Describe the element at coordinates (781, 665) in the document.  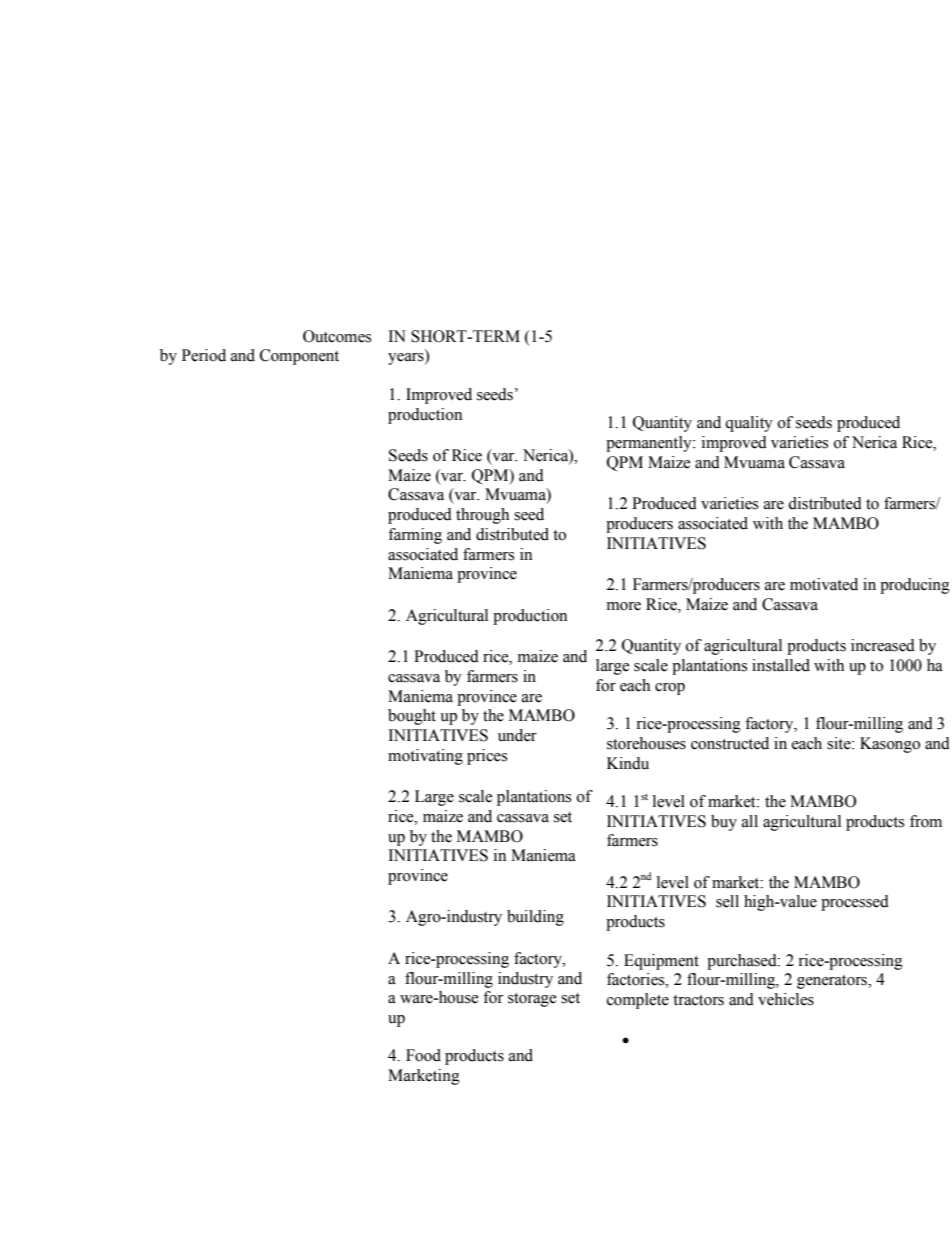
I see `installed` at that location.
